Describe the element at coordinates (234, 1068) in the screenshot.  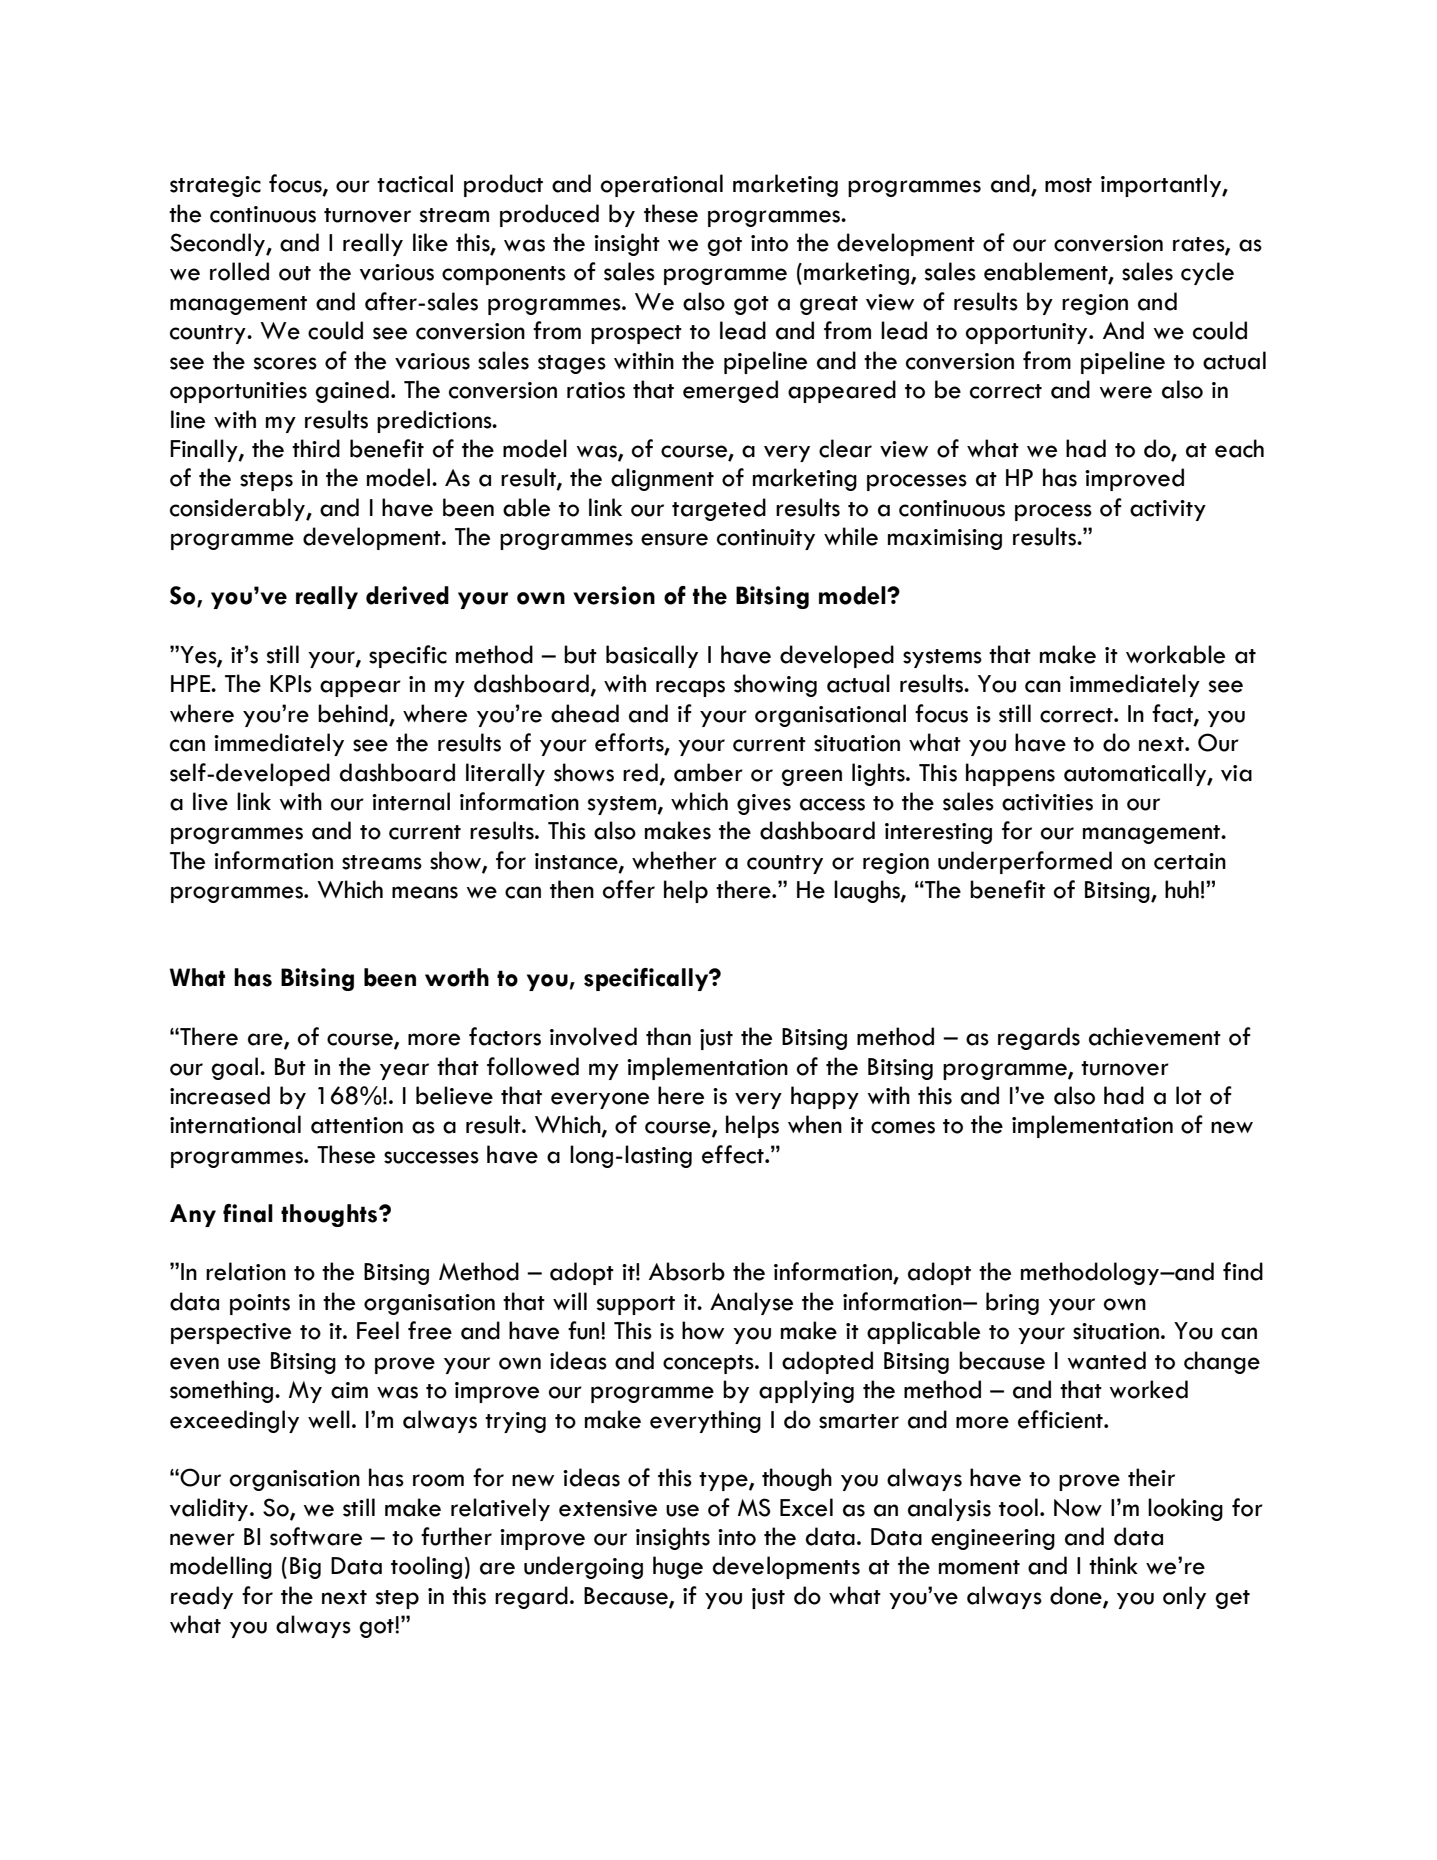
I see `goal` at that location.
